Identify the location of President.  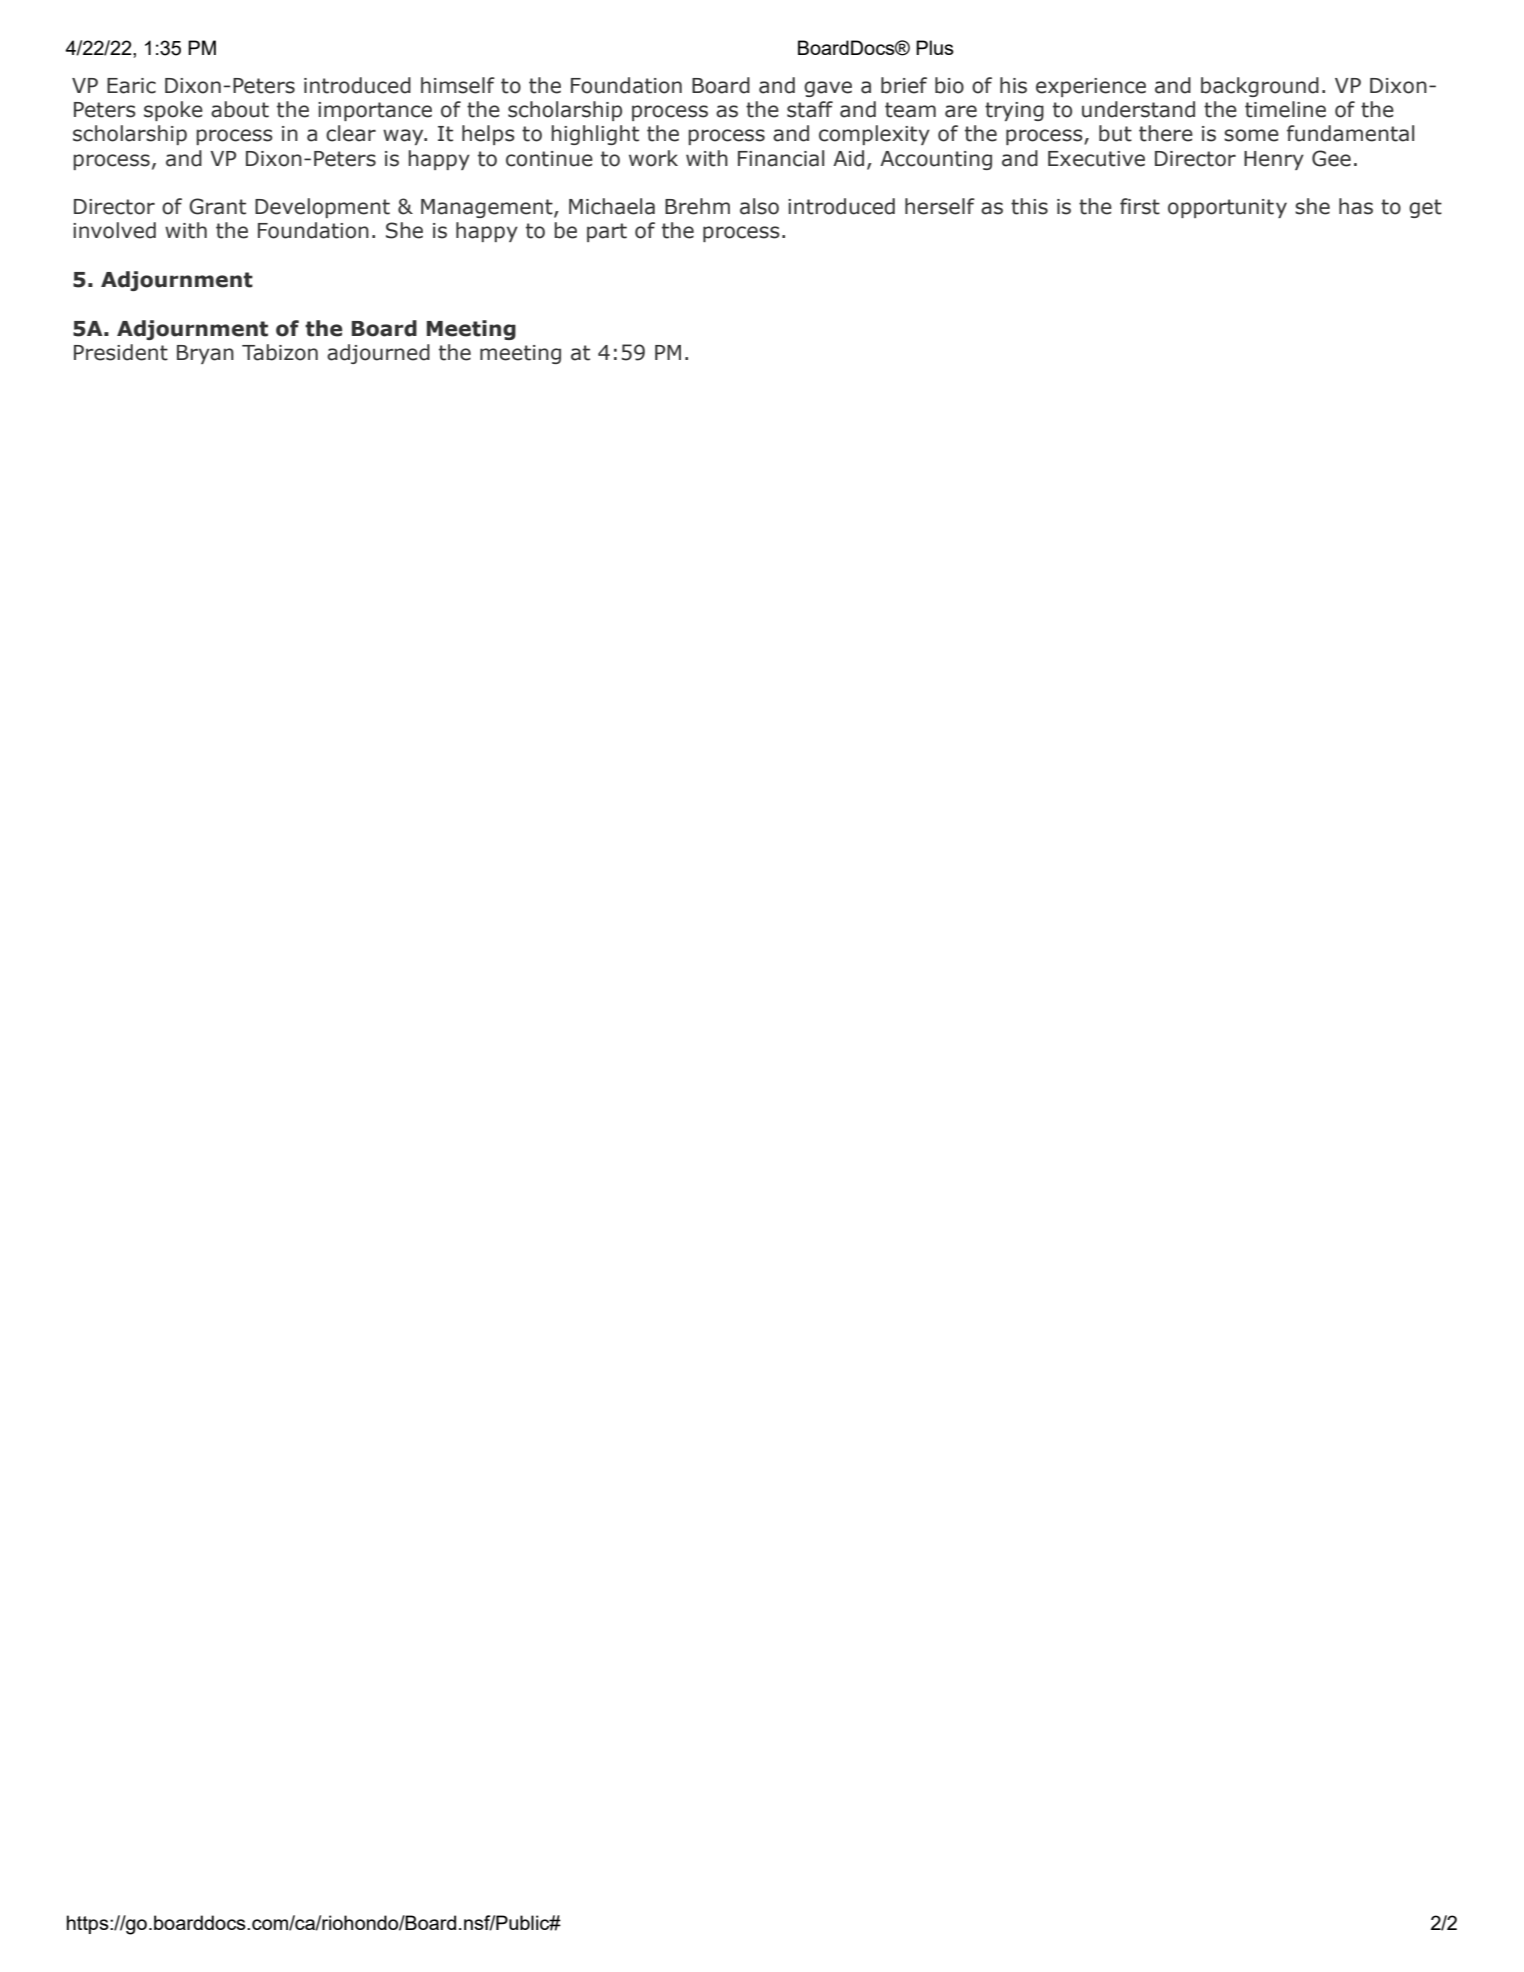
(121, 352).
